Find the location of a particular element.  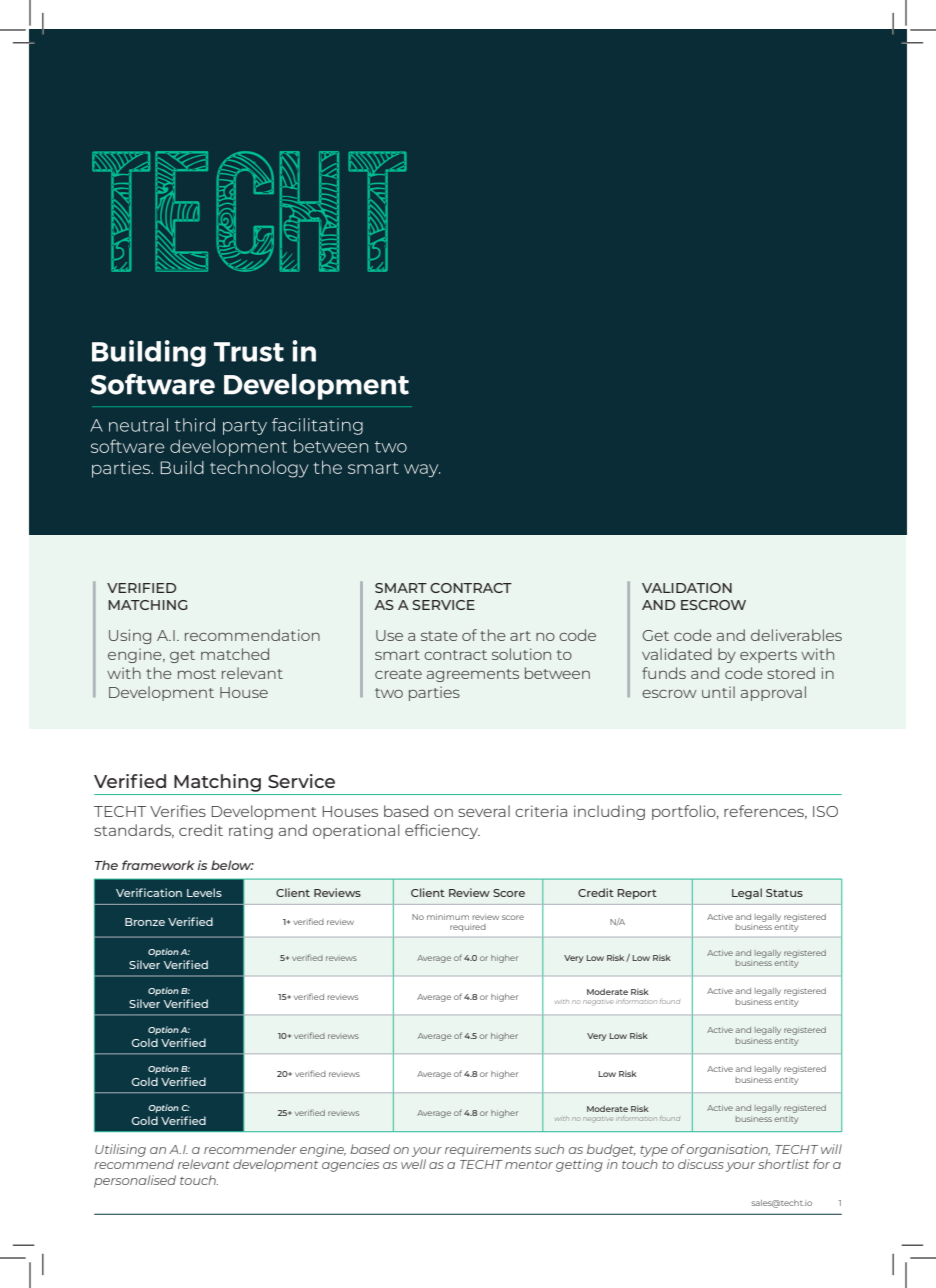

VALIDATION is located at coordinates (687, 588).
